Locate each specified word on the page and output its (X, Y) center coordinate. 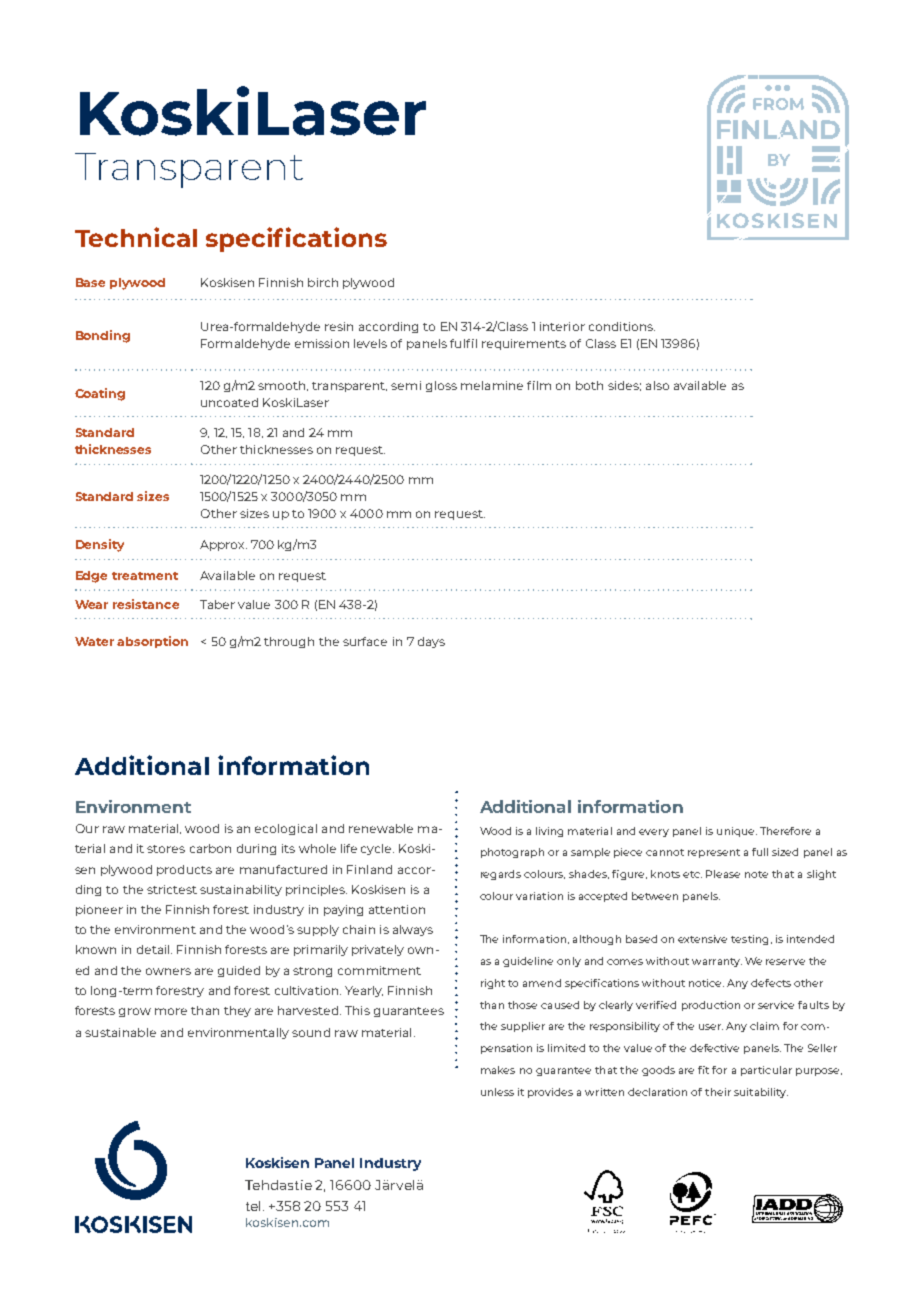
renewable (381, 828)
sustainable (120, 1032)
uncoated (229, 402)
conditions (622, 326)
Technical (136, 237)
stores (166, 849)
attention (397, 909)
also (657, 385)
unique (737, 832)
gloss (441, 386)
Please (723, 874)
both (589, 385)
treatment (145, 576)
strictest (172, 889)
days (431, 642)
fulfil (463, 343)
